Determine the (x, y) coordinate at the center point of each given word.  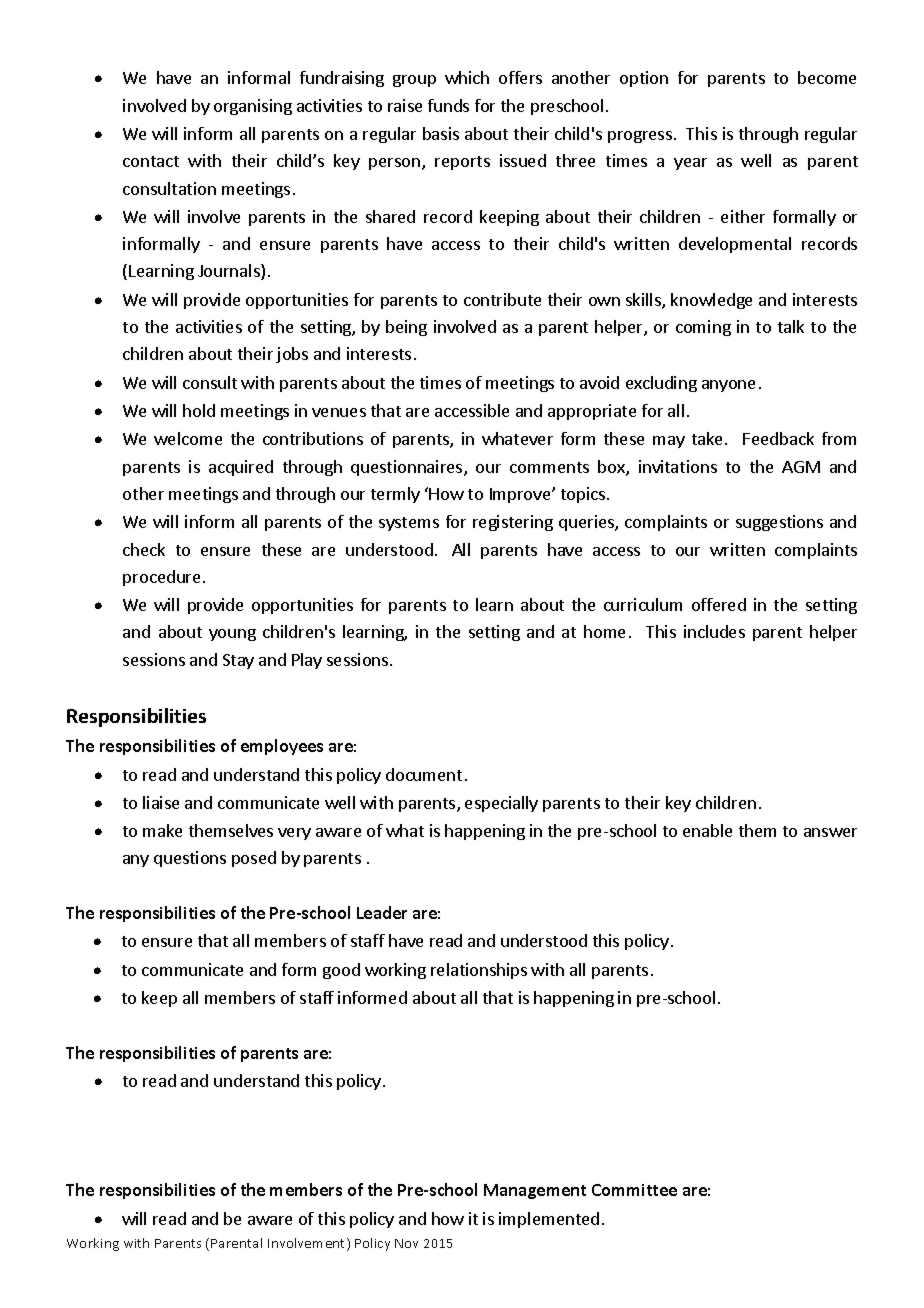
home (604, 631)
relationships (479, 971)
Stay (238, 661)
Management (535, 1191)
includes (714, 631)
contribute (502, 299)
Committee (634, 1190)
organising (253, 107)
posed (254, 859)
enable (707, 830)
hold (199, 410)
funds (448, 105)
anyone (728, 386)
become (827, 77)
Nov (406, 1243)
